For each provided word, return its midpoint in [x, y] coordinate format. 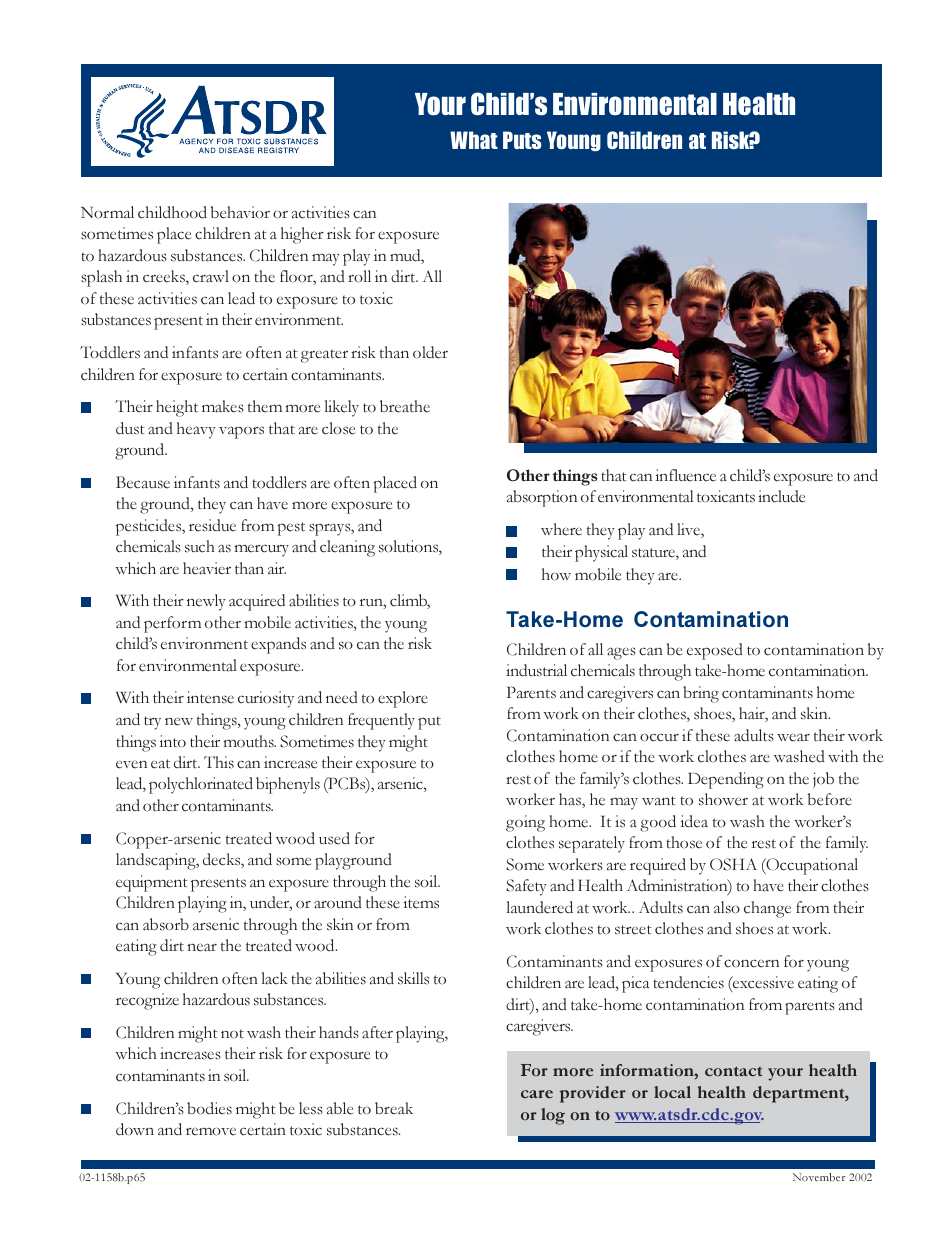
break [394, 1108]
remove [211, 1131]
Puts [522, 140]
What [474, 140]
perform [172, 624]
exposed [715, 651]
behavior [240, 212]
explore [403, 699]
